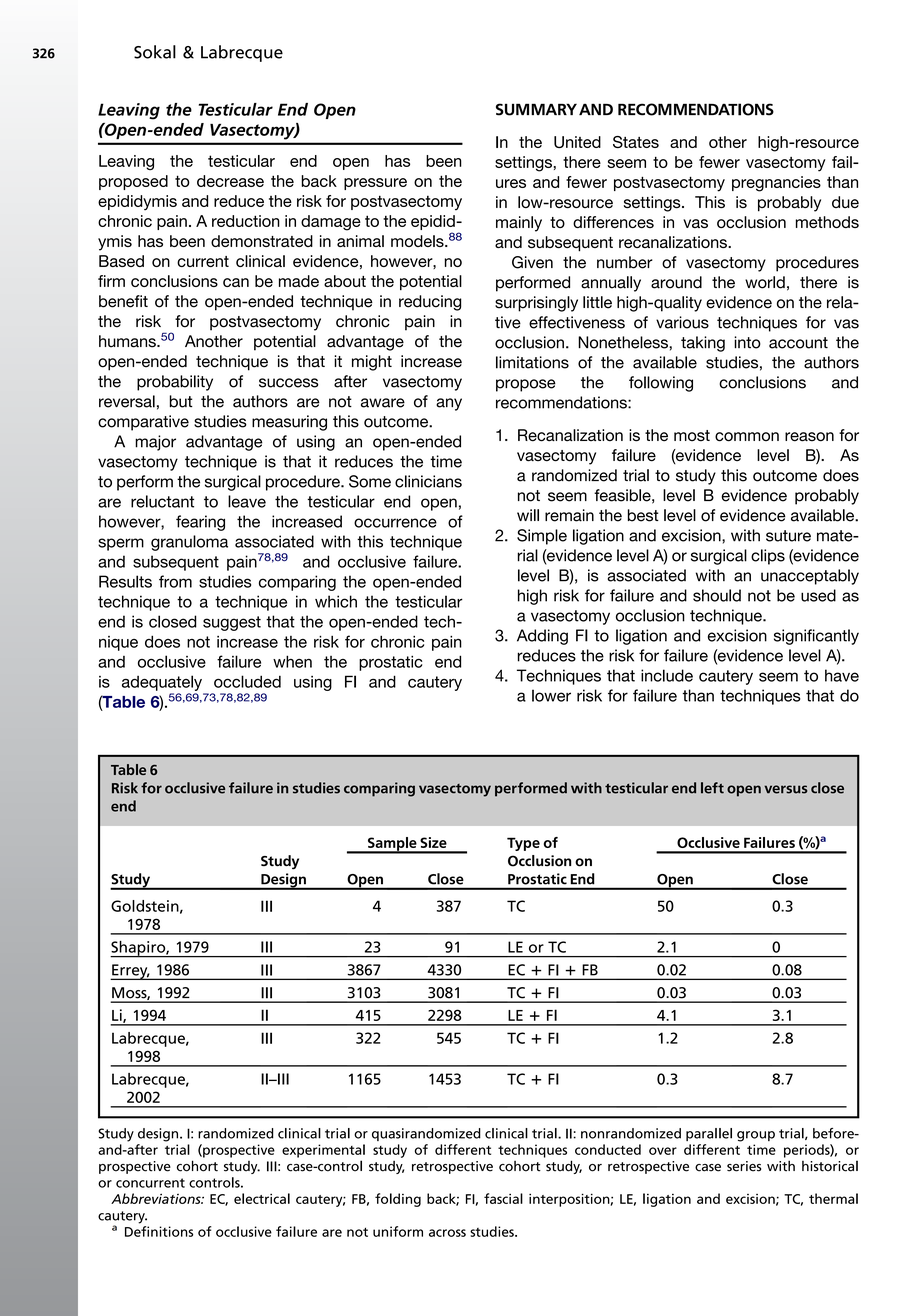 This screenshot has width=921, height=1316. Describe the element at coordinates (230, 181) in the screenshot. I see `decrease` at that location.
